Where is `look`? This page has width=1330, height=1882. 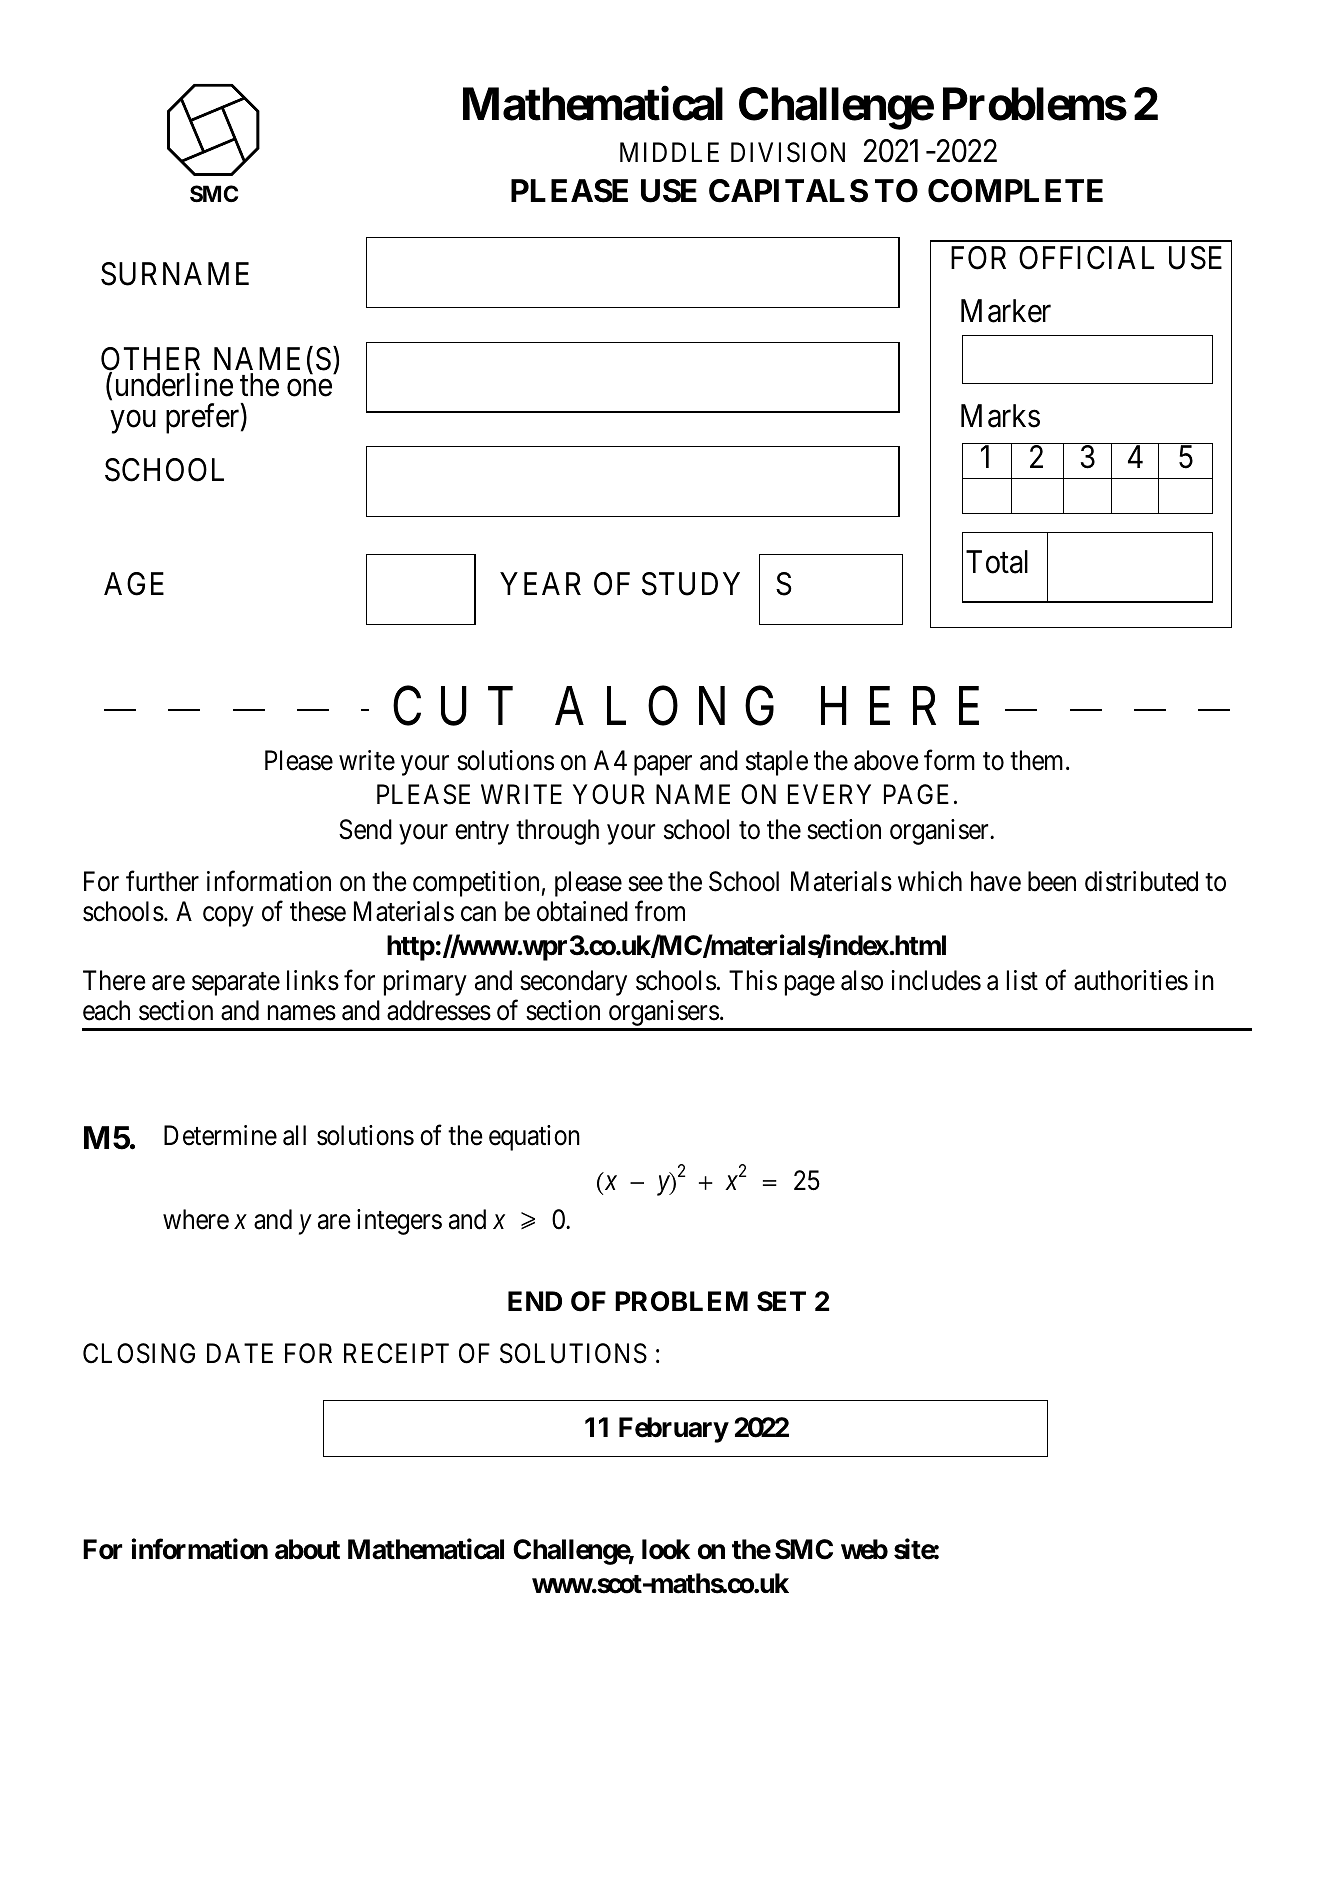
look is located at coordinates (666, 1549).
